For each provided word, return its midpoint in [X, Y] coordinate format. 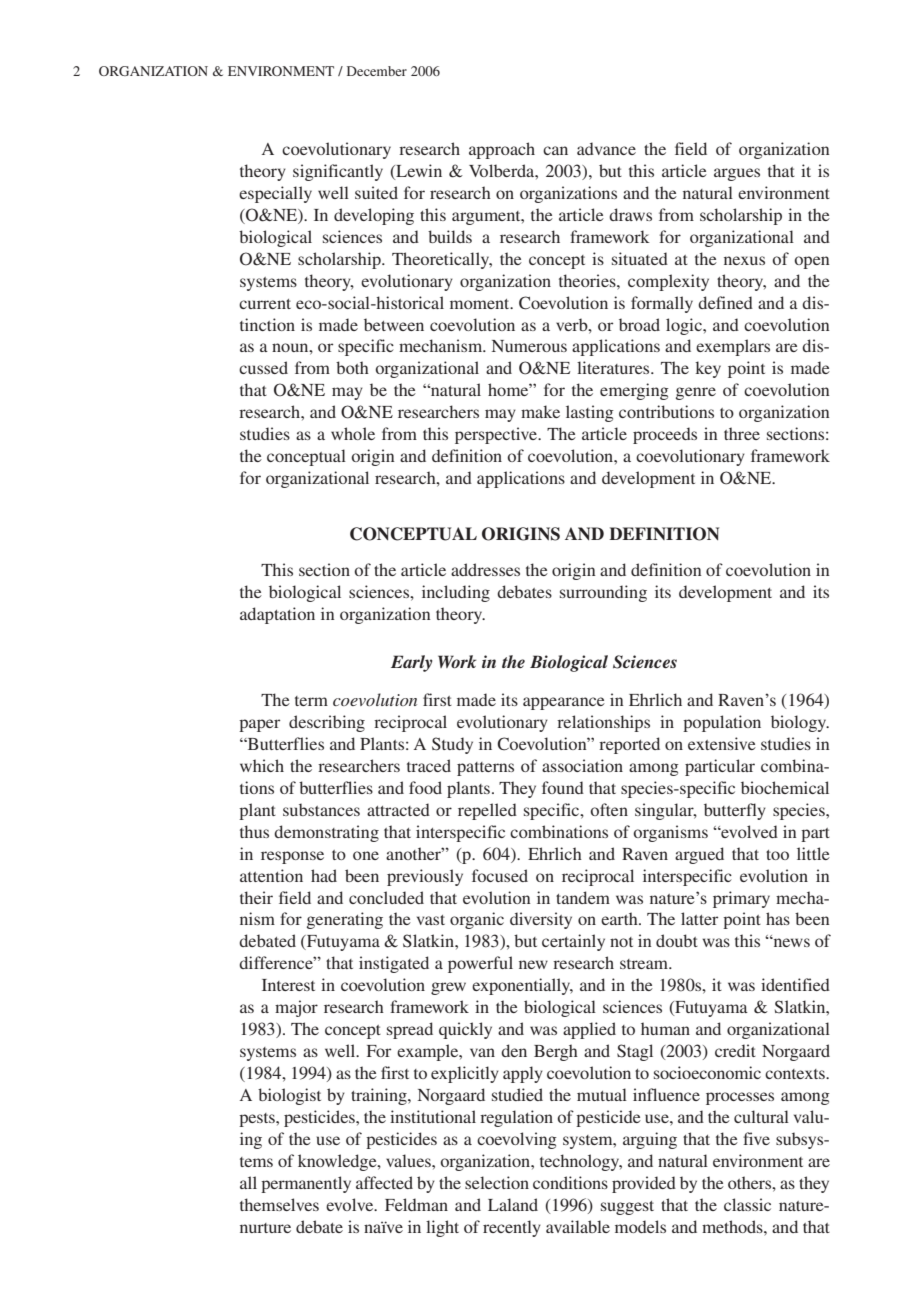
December [377, 71]
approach [502, 150]
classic [747, 1204]
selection [497, 1182]
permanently [306, 1184]
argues [737, 174]
